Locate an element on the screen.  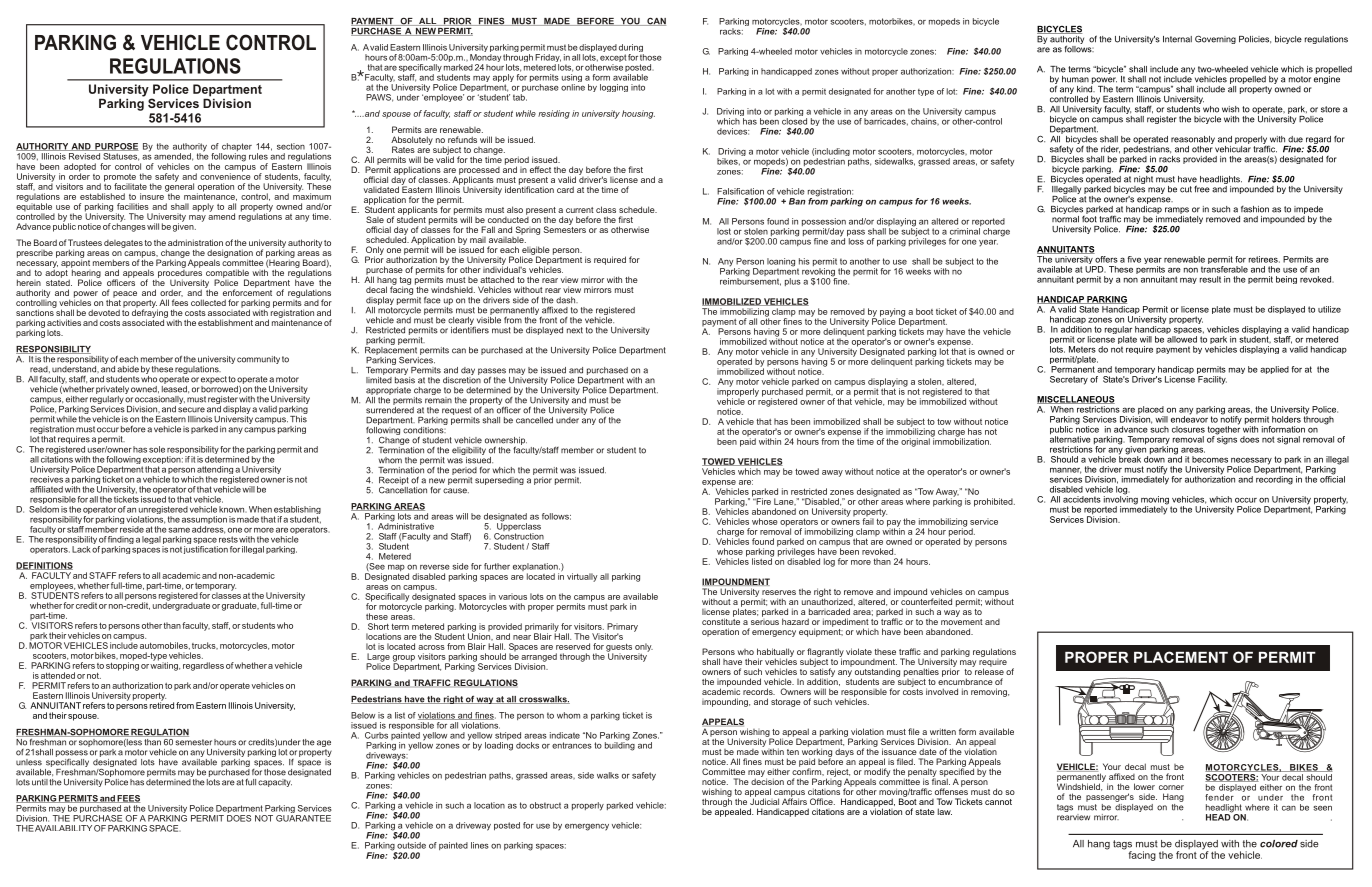
sole is located at coordinates (157, 449).
